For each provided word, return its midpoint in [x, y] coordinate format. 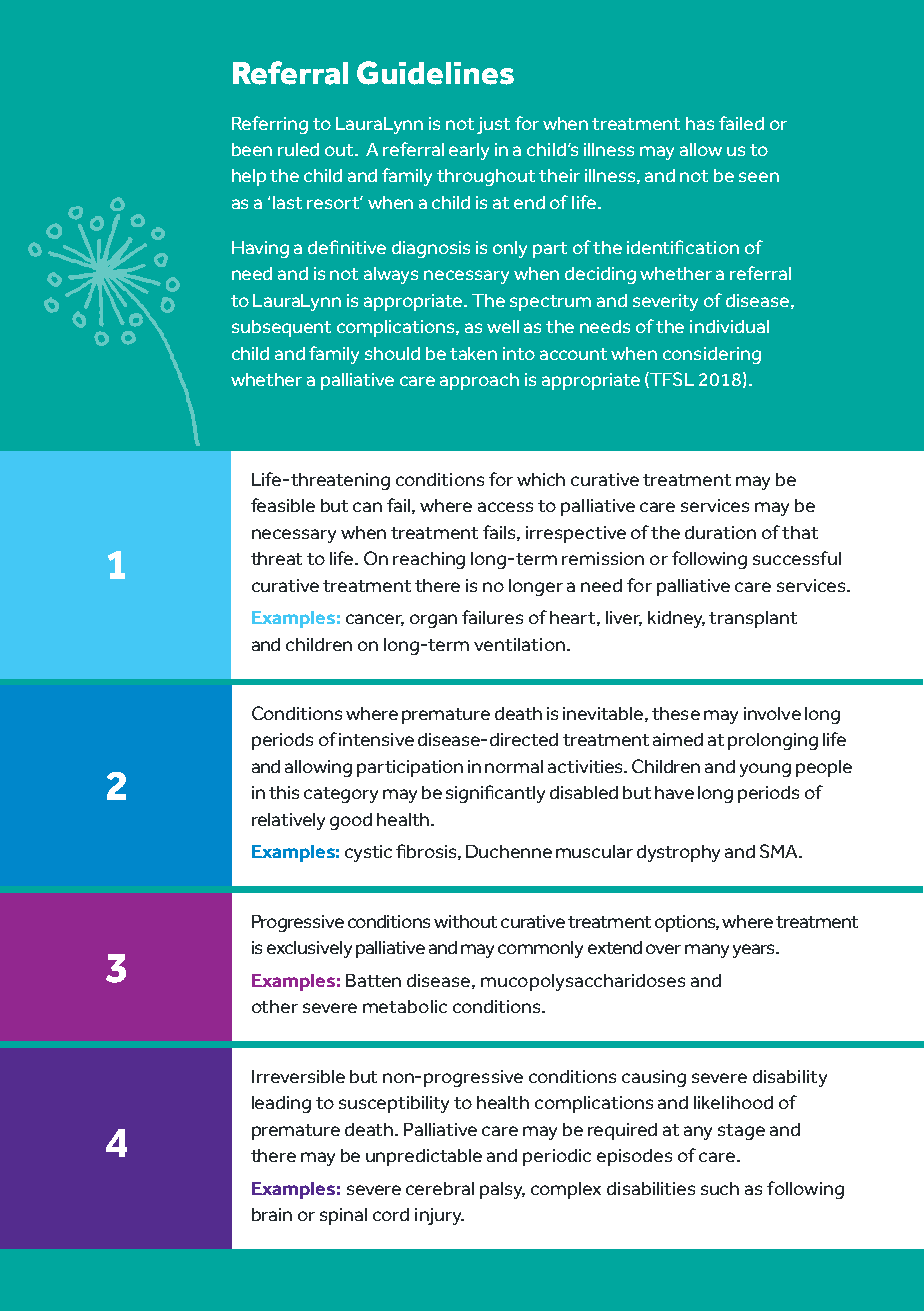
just [493, 125]
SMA [780, 851]
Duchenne [509, 851]
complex [566, 1190]
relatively [288, 821]
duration [720, 532]
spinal [343, 1216]
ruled [298, 149]
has [700, 123]
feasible [283, 505]
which [541, 479]
